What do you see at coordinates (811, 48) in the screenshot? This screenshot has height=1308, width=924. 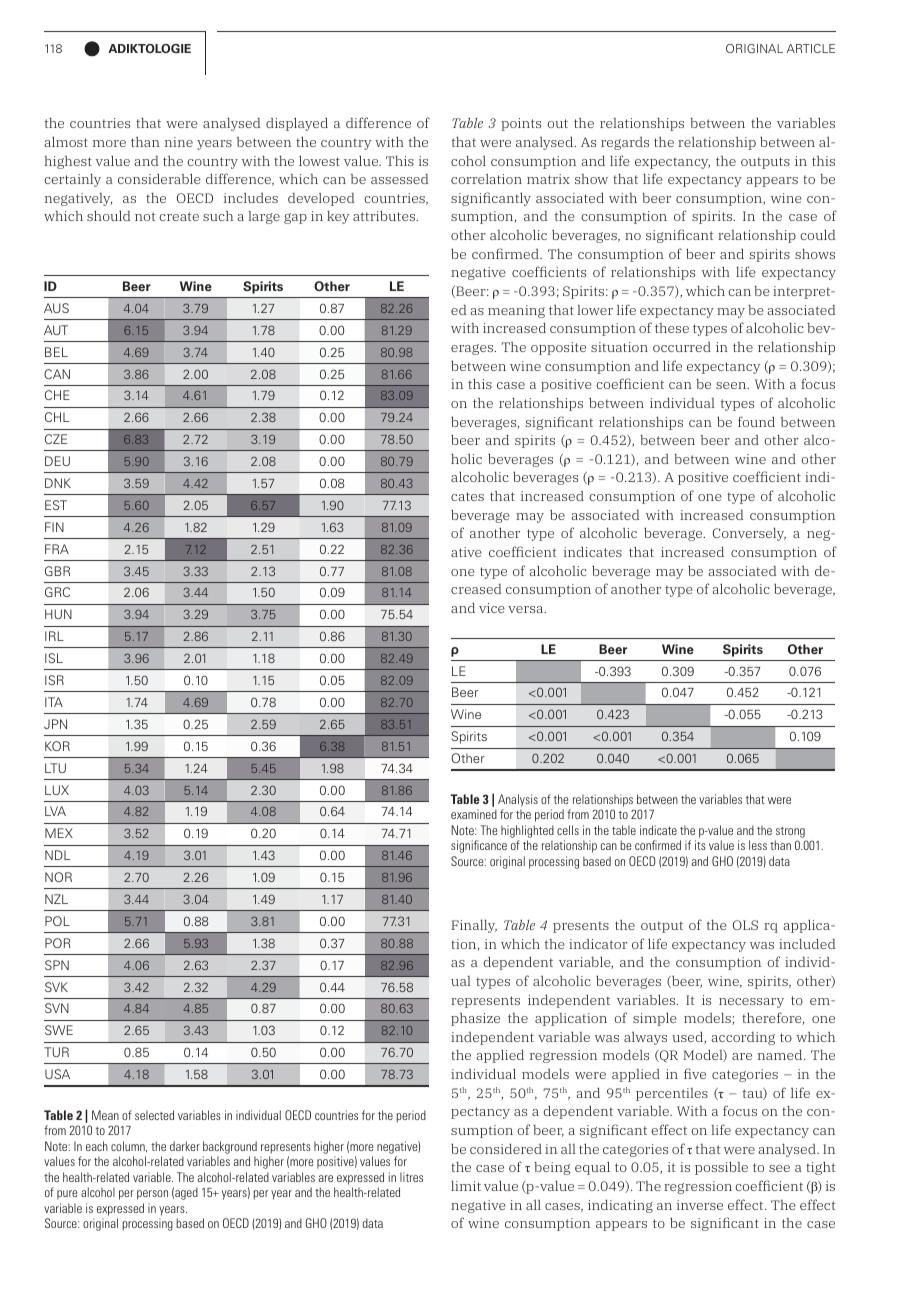 I see `ARTICLE` at bounding box center [811, 48].
